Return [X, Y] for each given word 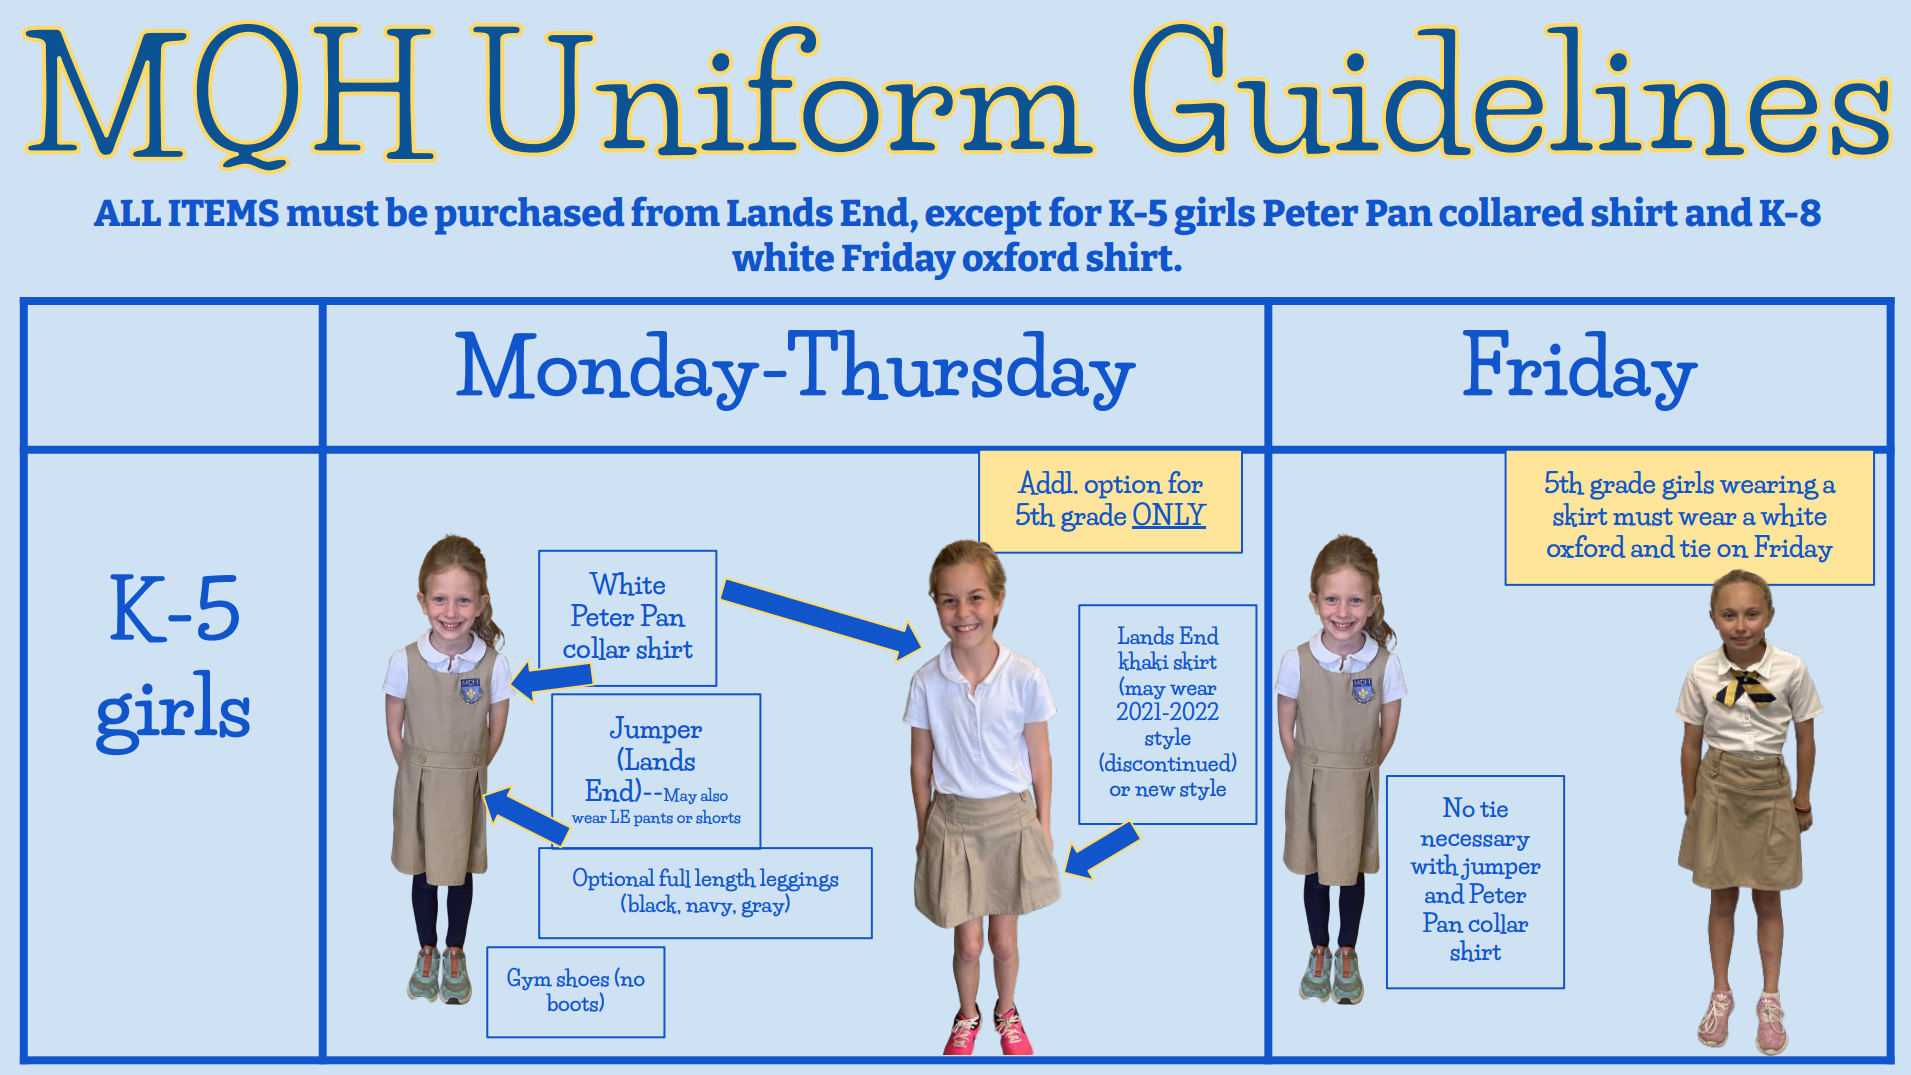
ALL [127, 213]
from [676, 212]
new [1155, 791]
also [714, 795]
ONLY [1169, 515]
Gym [529, 979]
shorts [718, 817]
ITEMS [224, 213]
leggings [799, 881]
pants [653, 819]
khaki [1143, 661]
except [984, 218]
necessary [1475, 842]
